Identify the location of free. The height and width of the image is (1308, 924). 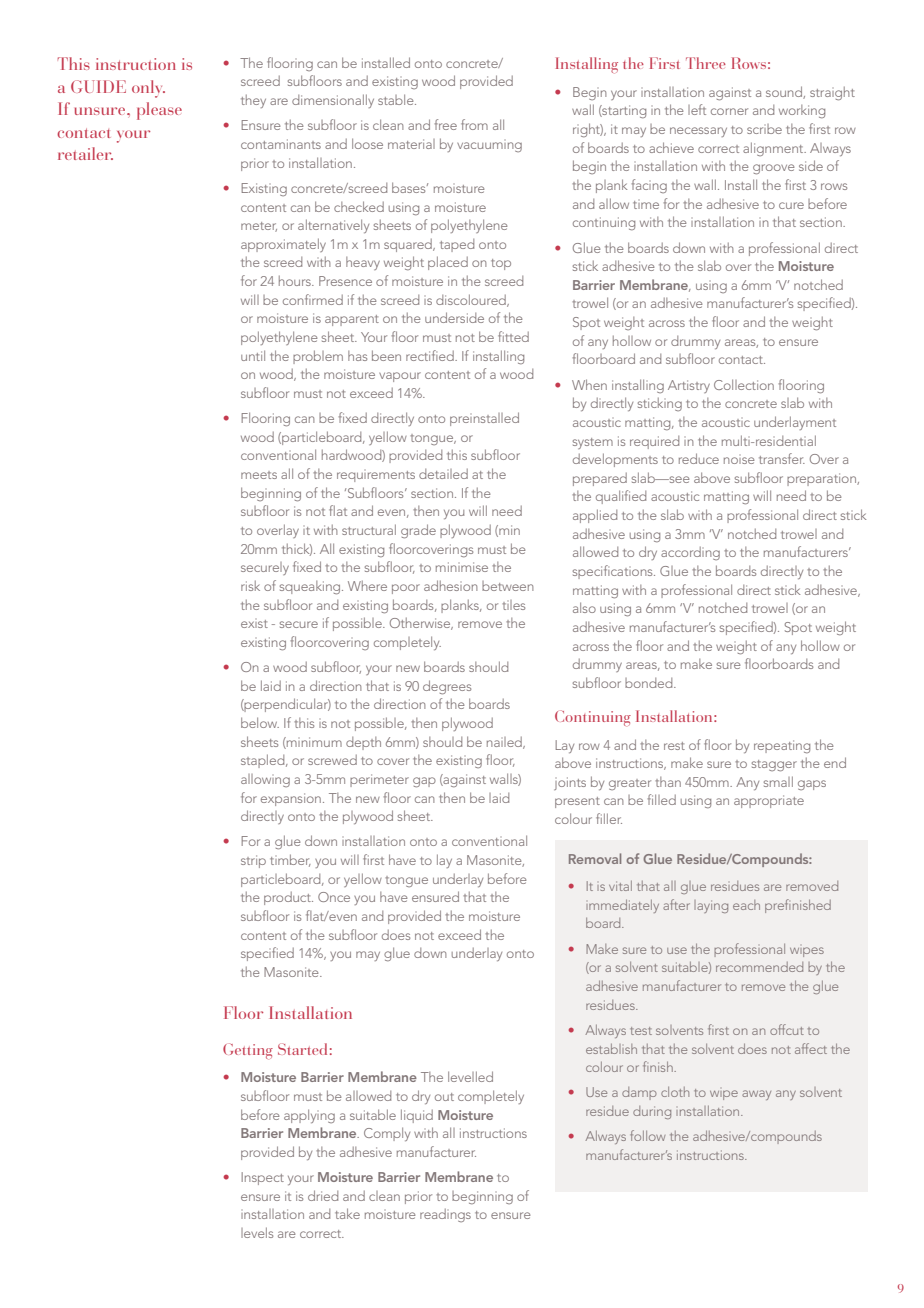
(446, 124).
